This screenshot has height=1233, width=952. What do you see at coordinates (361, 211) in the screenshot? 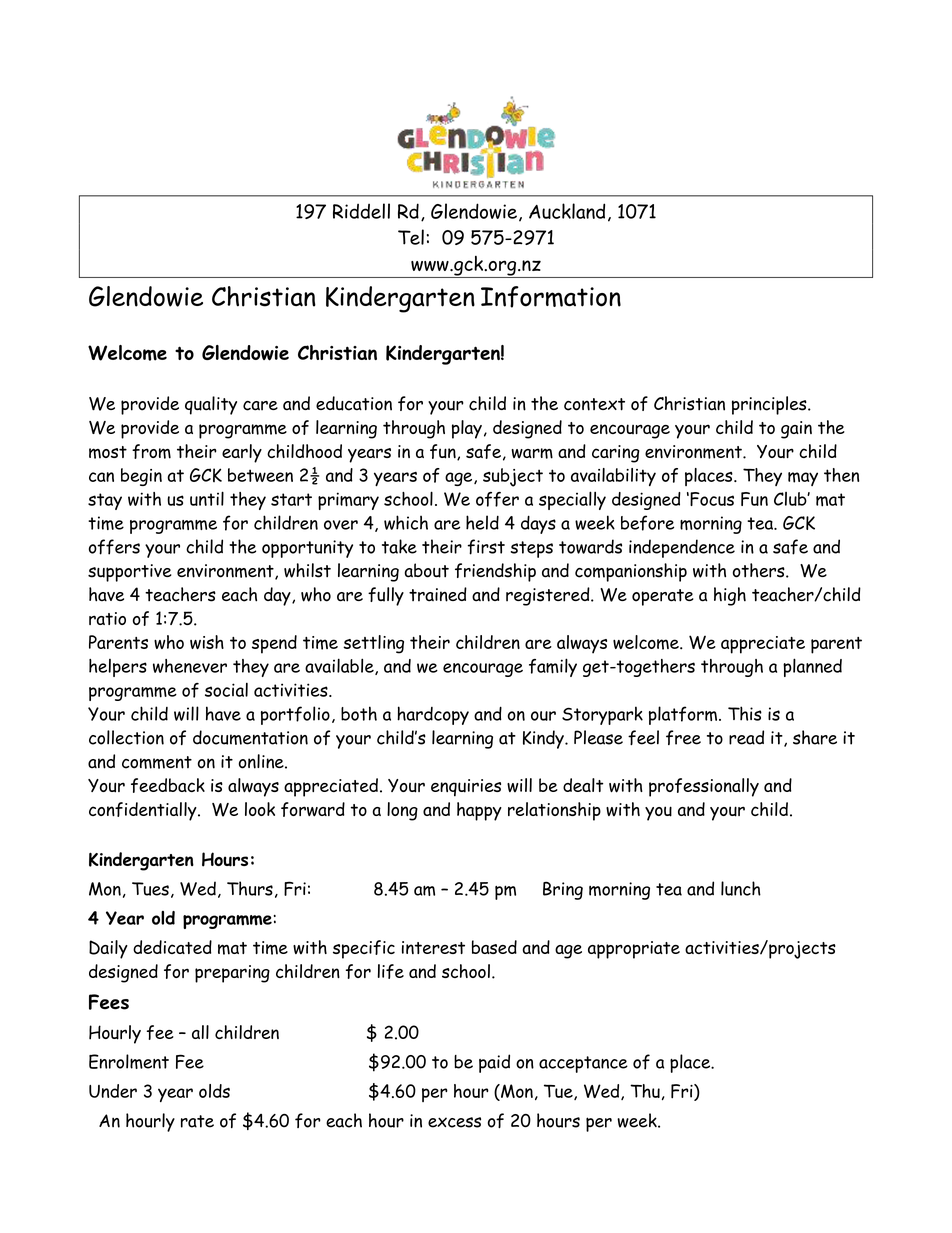
I see `Riddell` at bounding box center [361, 211].
